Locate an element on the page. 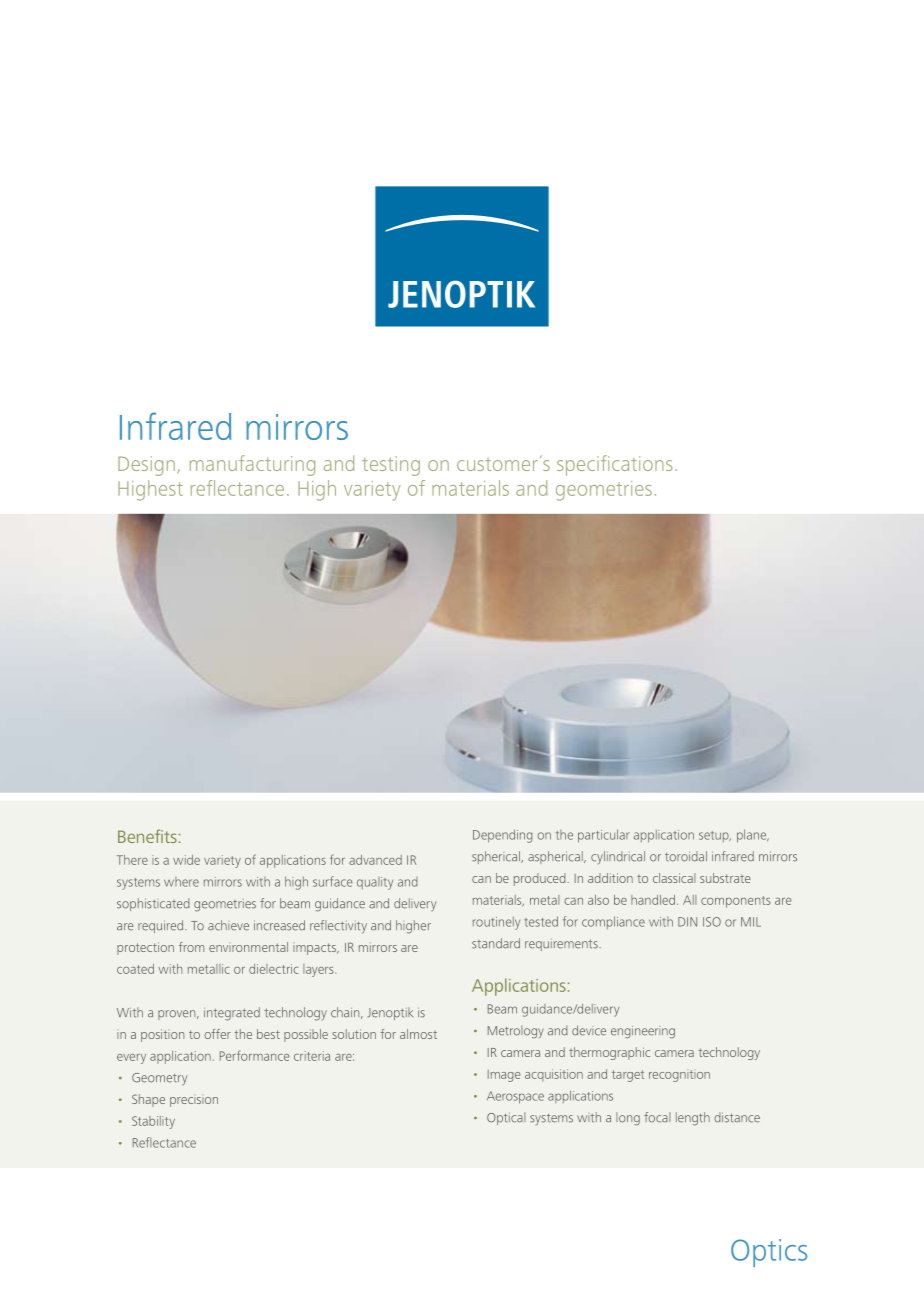 This document has height=1308, width=924. Design is located at coordinates (146, 466).
